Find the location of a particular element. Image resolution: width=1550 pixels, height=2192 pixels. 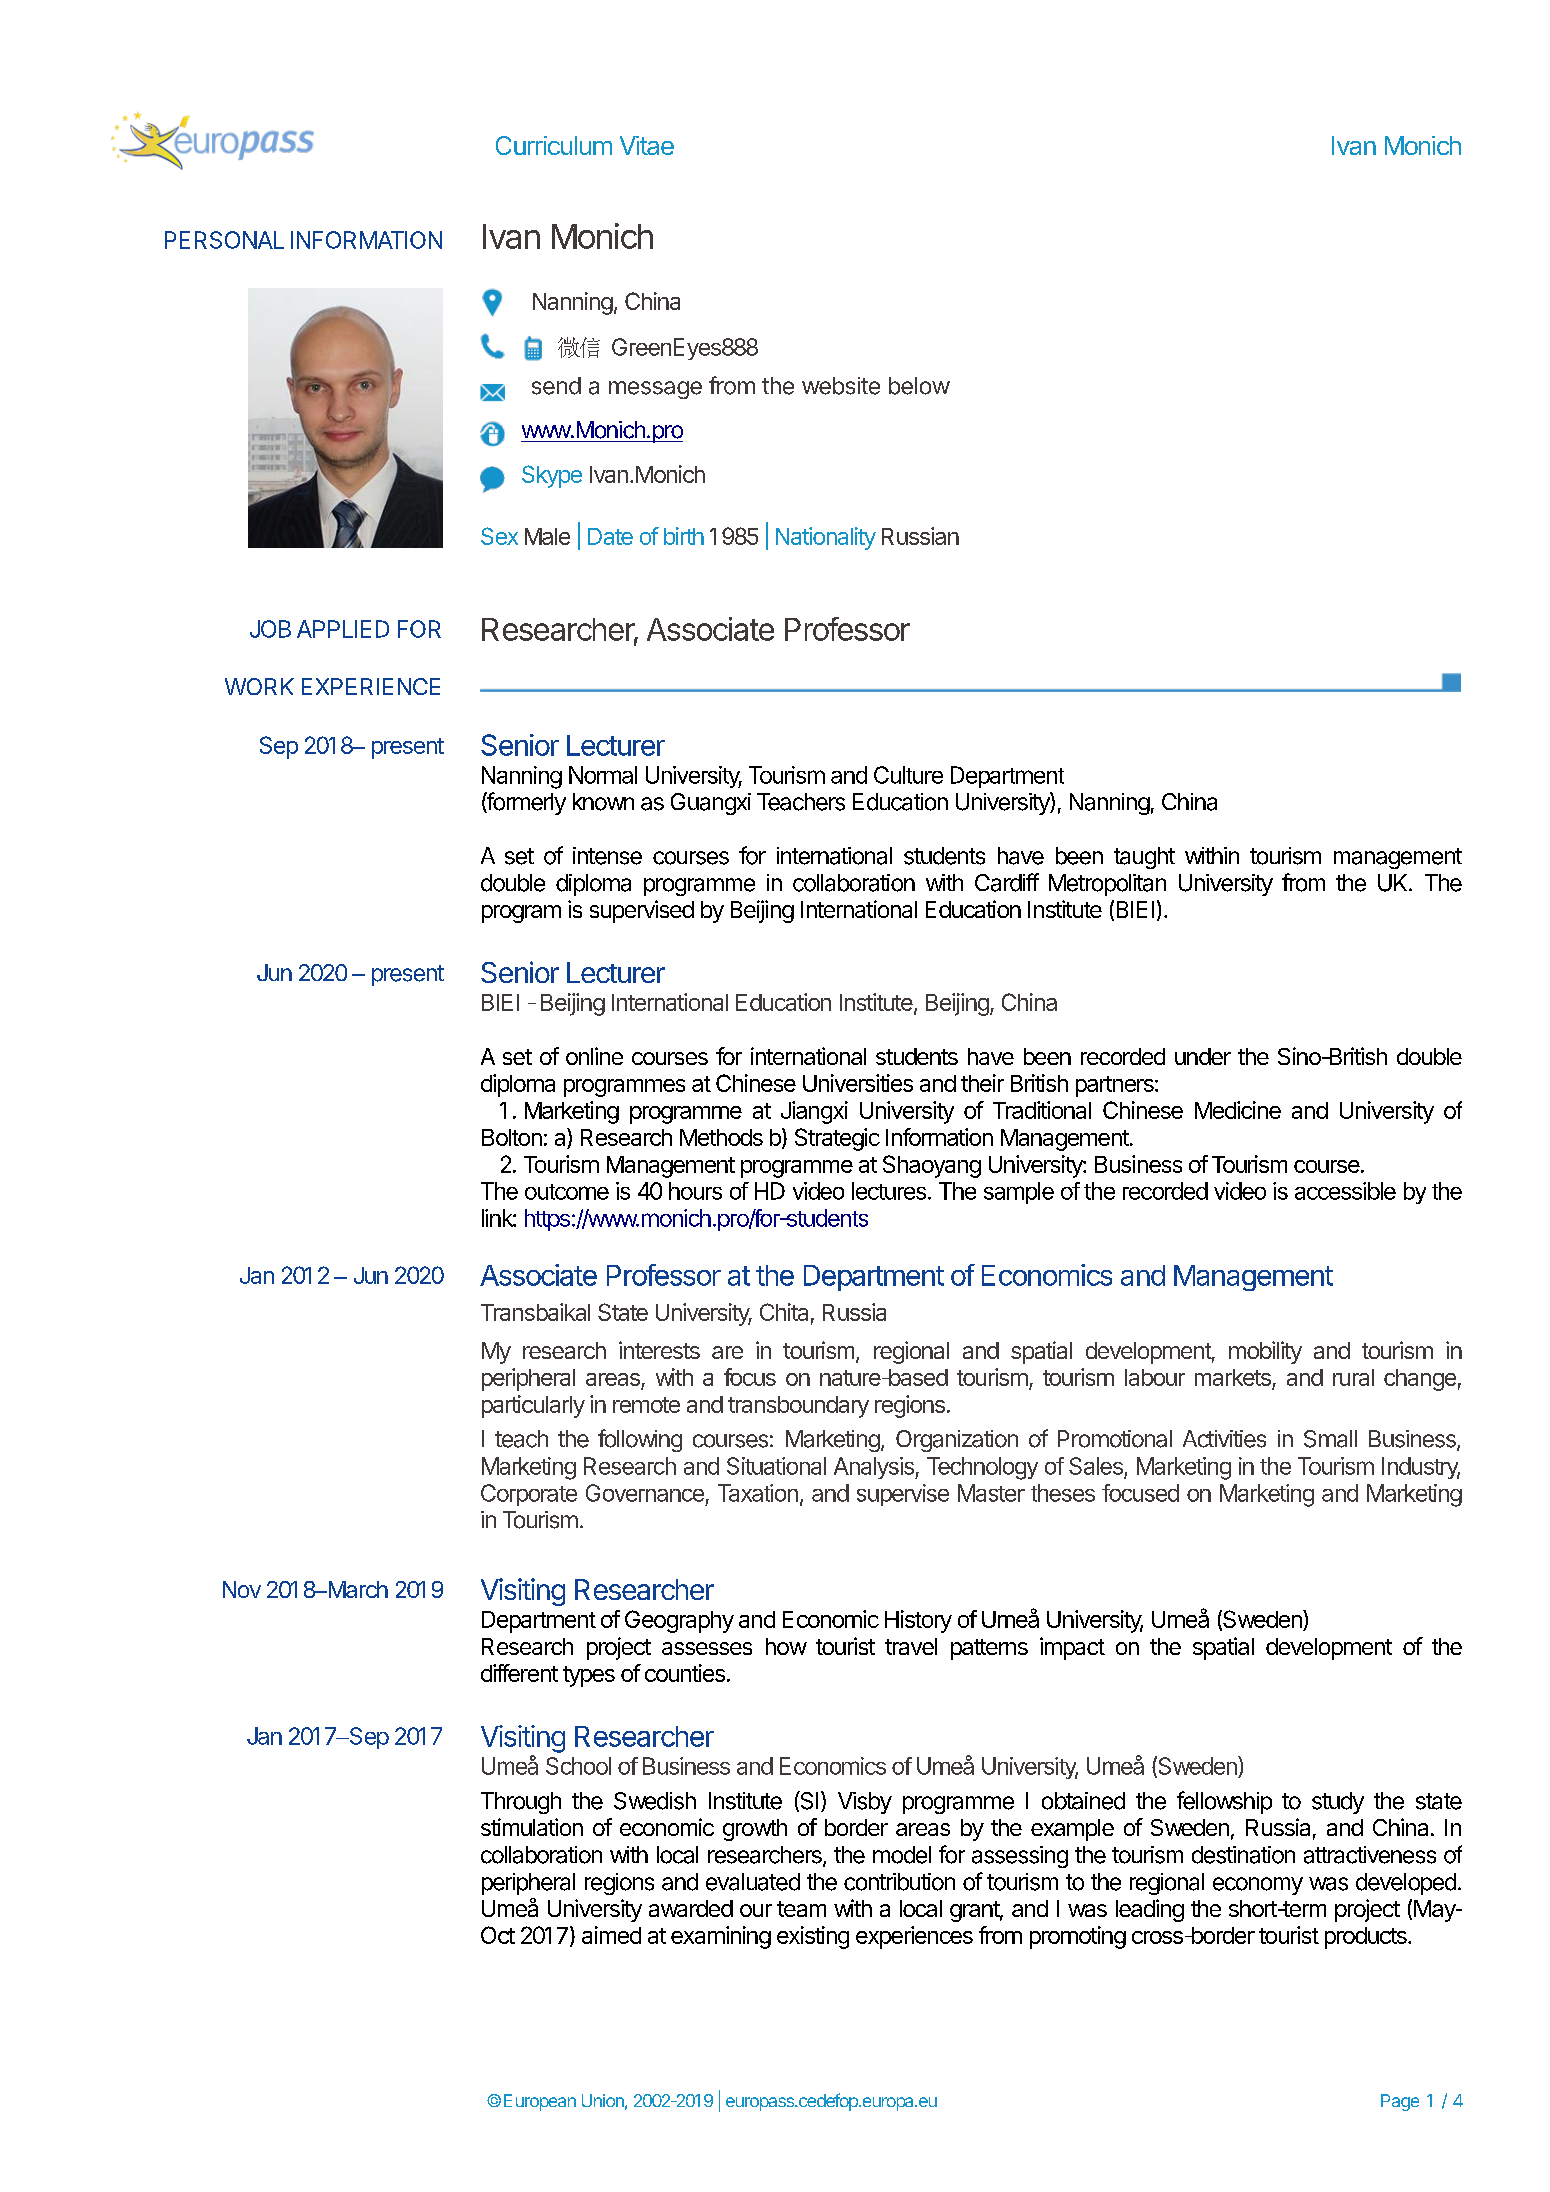

Jiangxi is located at coordinates (814, 1112).
